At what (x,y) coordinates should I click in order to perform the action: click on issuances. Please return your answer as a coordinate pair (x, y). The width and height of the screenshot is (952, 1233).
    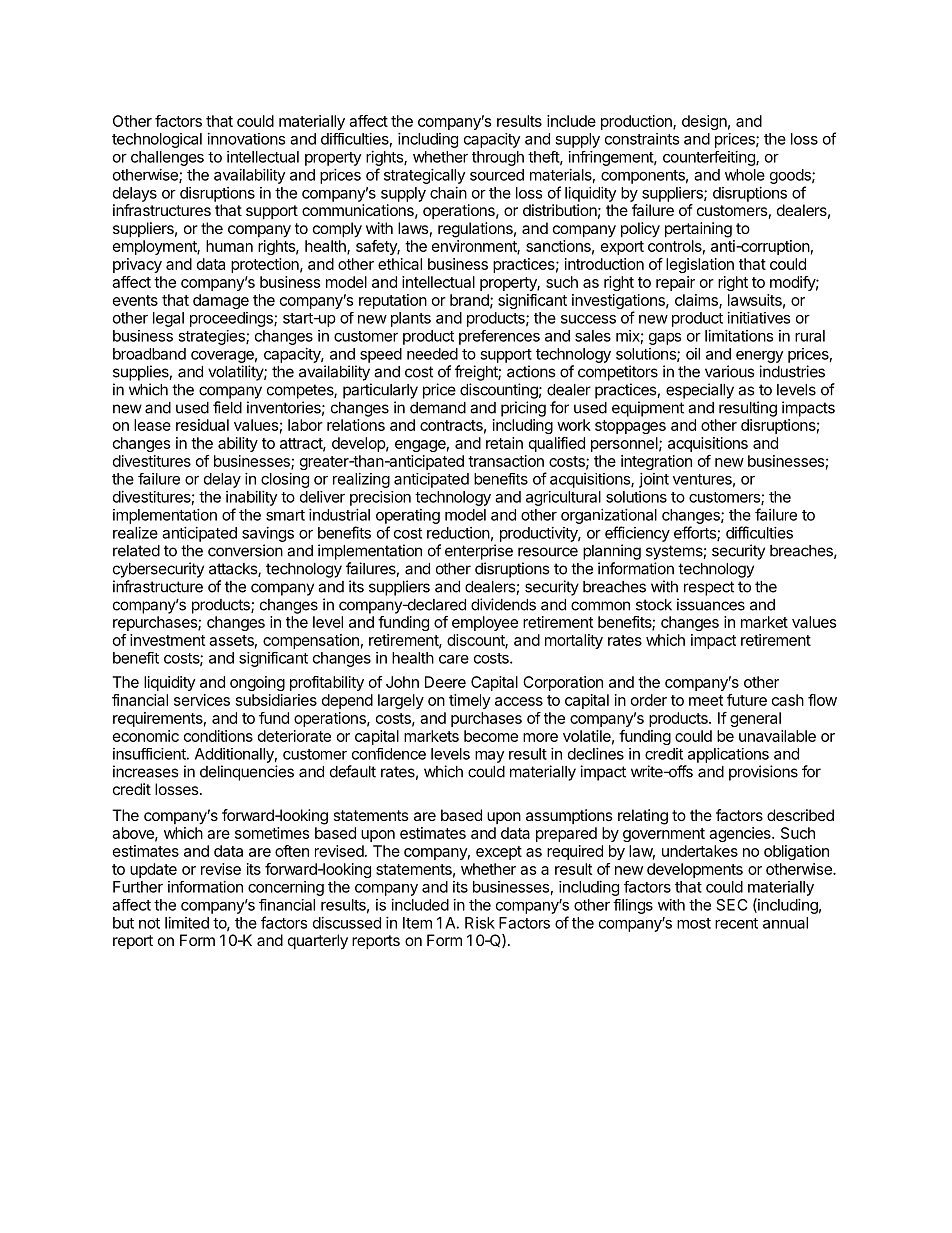
    Looking at the image, I should click on (711, 604).
